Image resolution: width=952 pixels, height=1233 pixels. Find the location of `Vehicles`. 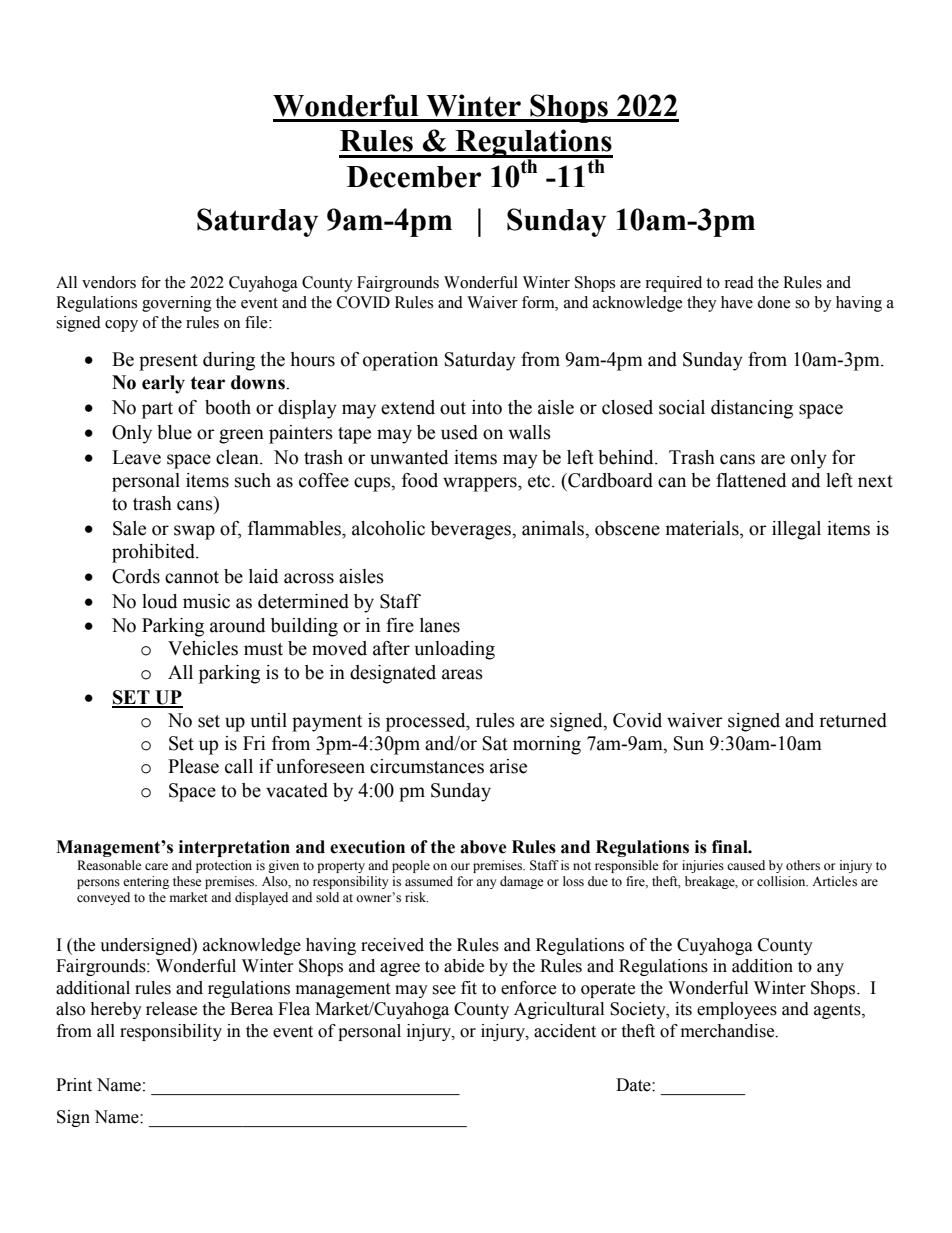

Vehicles is located at coordinates (203, 648).
